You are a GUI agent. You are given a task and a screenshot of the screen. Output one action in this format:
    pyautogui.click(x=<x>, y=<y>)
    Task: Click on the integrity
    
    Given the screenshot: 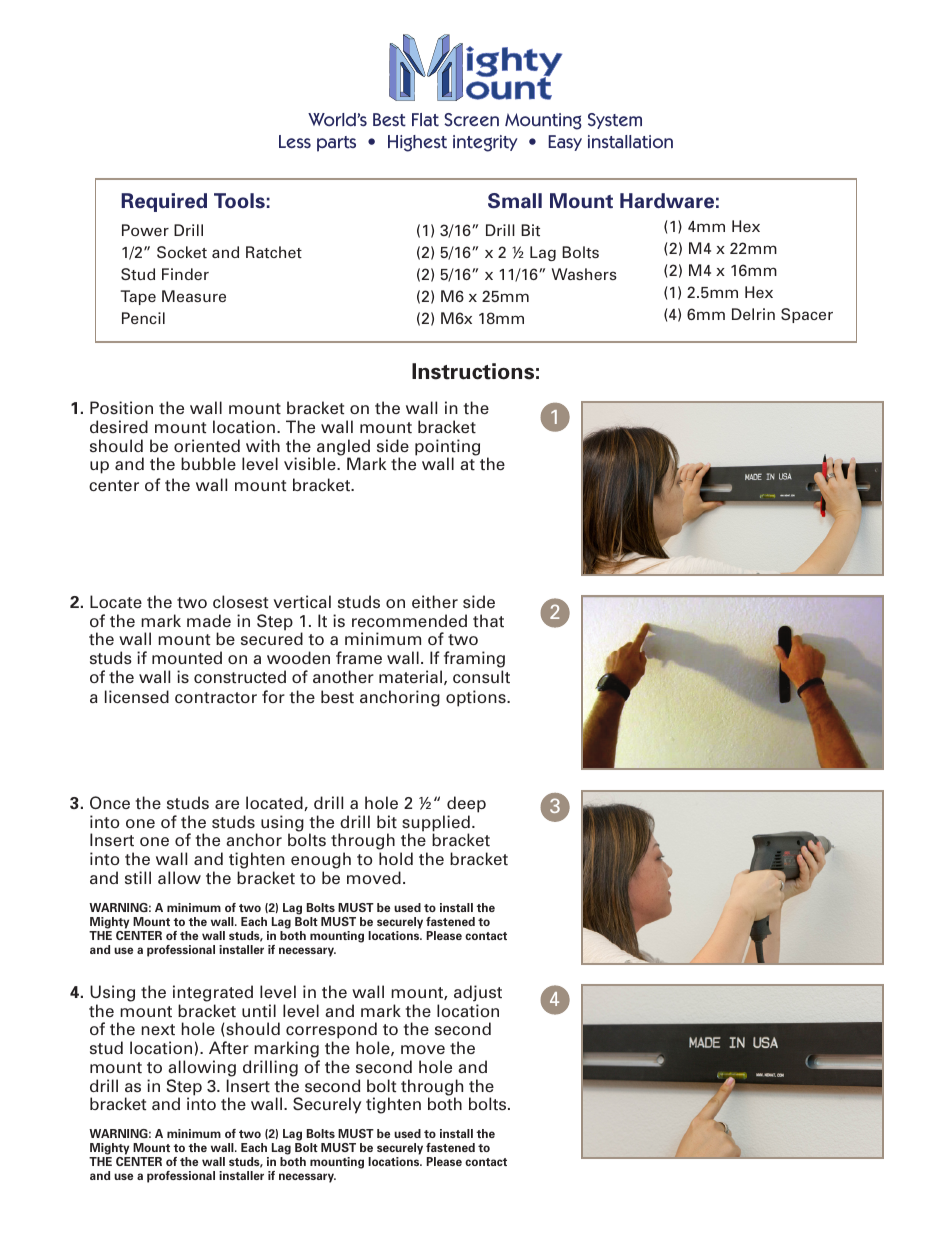 What is the action you would take?
    pyautogui.click(x=485, y=143)
